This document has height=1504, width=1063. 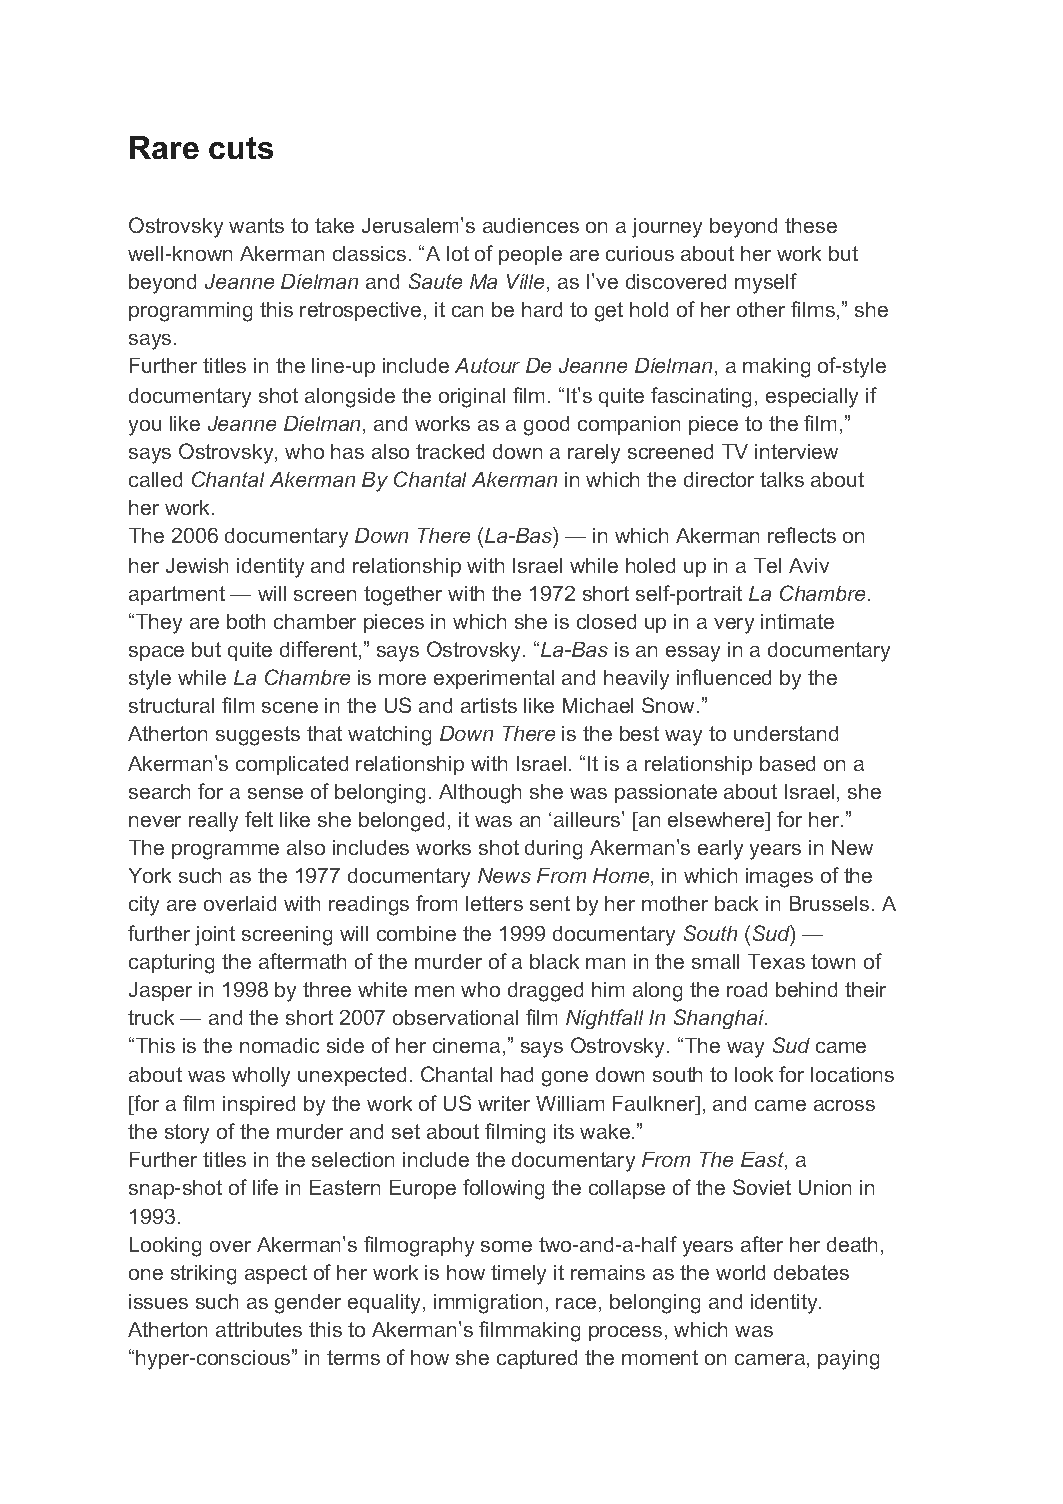 What do you see at coordinates (531, 225) in the document?
I see `audiences` at bounding box center [531, 225].
